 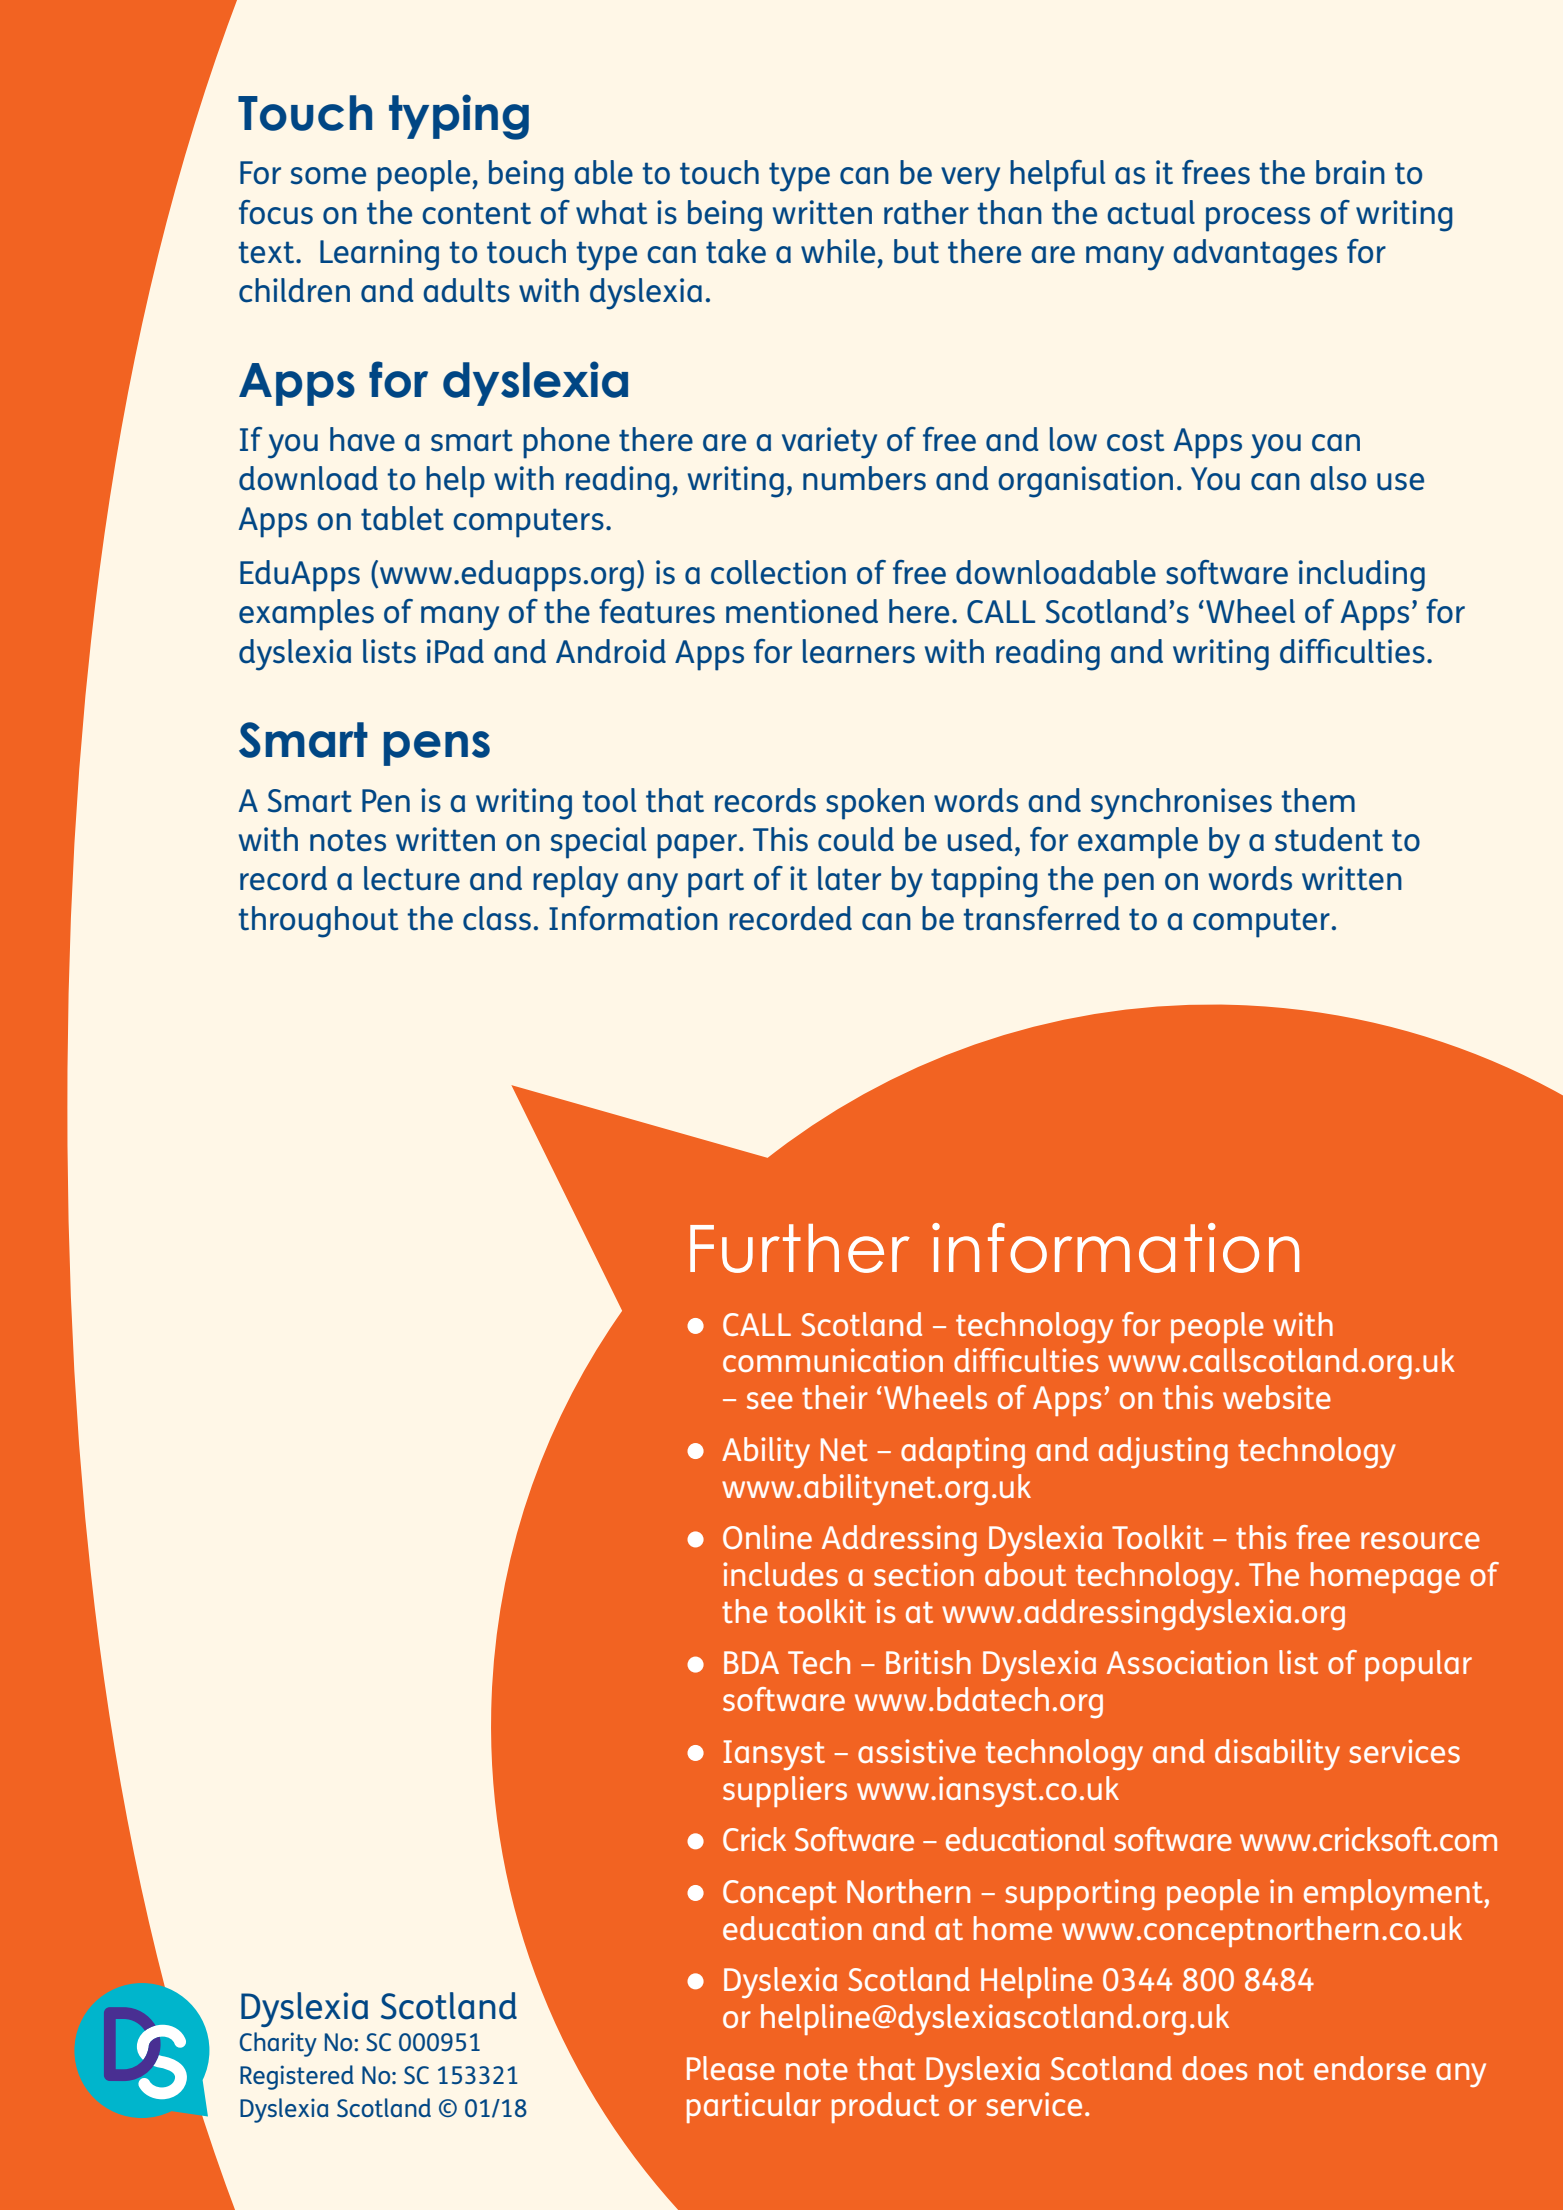 I want to click on pens, so click(x=437, y=748).
